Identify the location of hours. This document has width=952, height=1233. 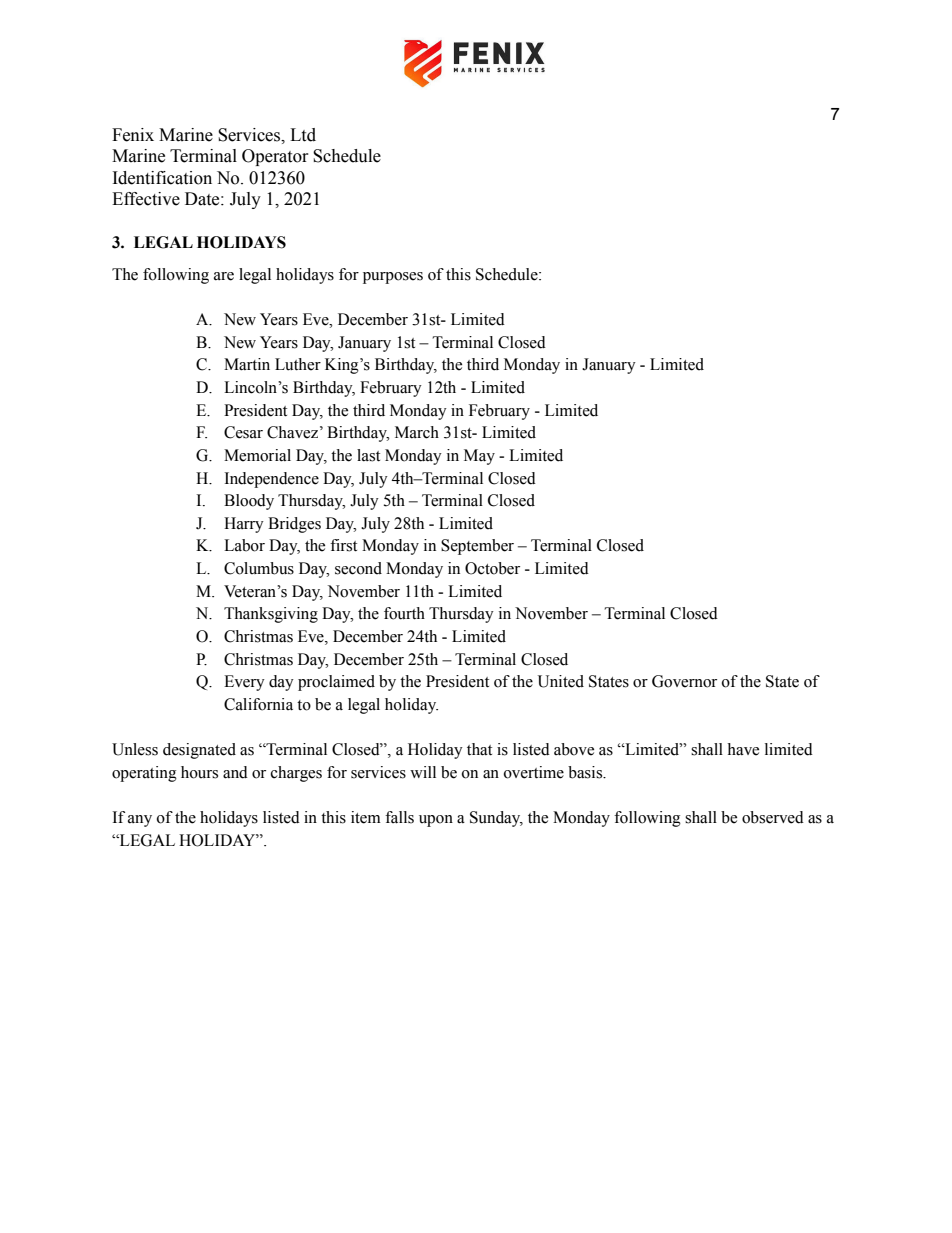
(199, 772).
